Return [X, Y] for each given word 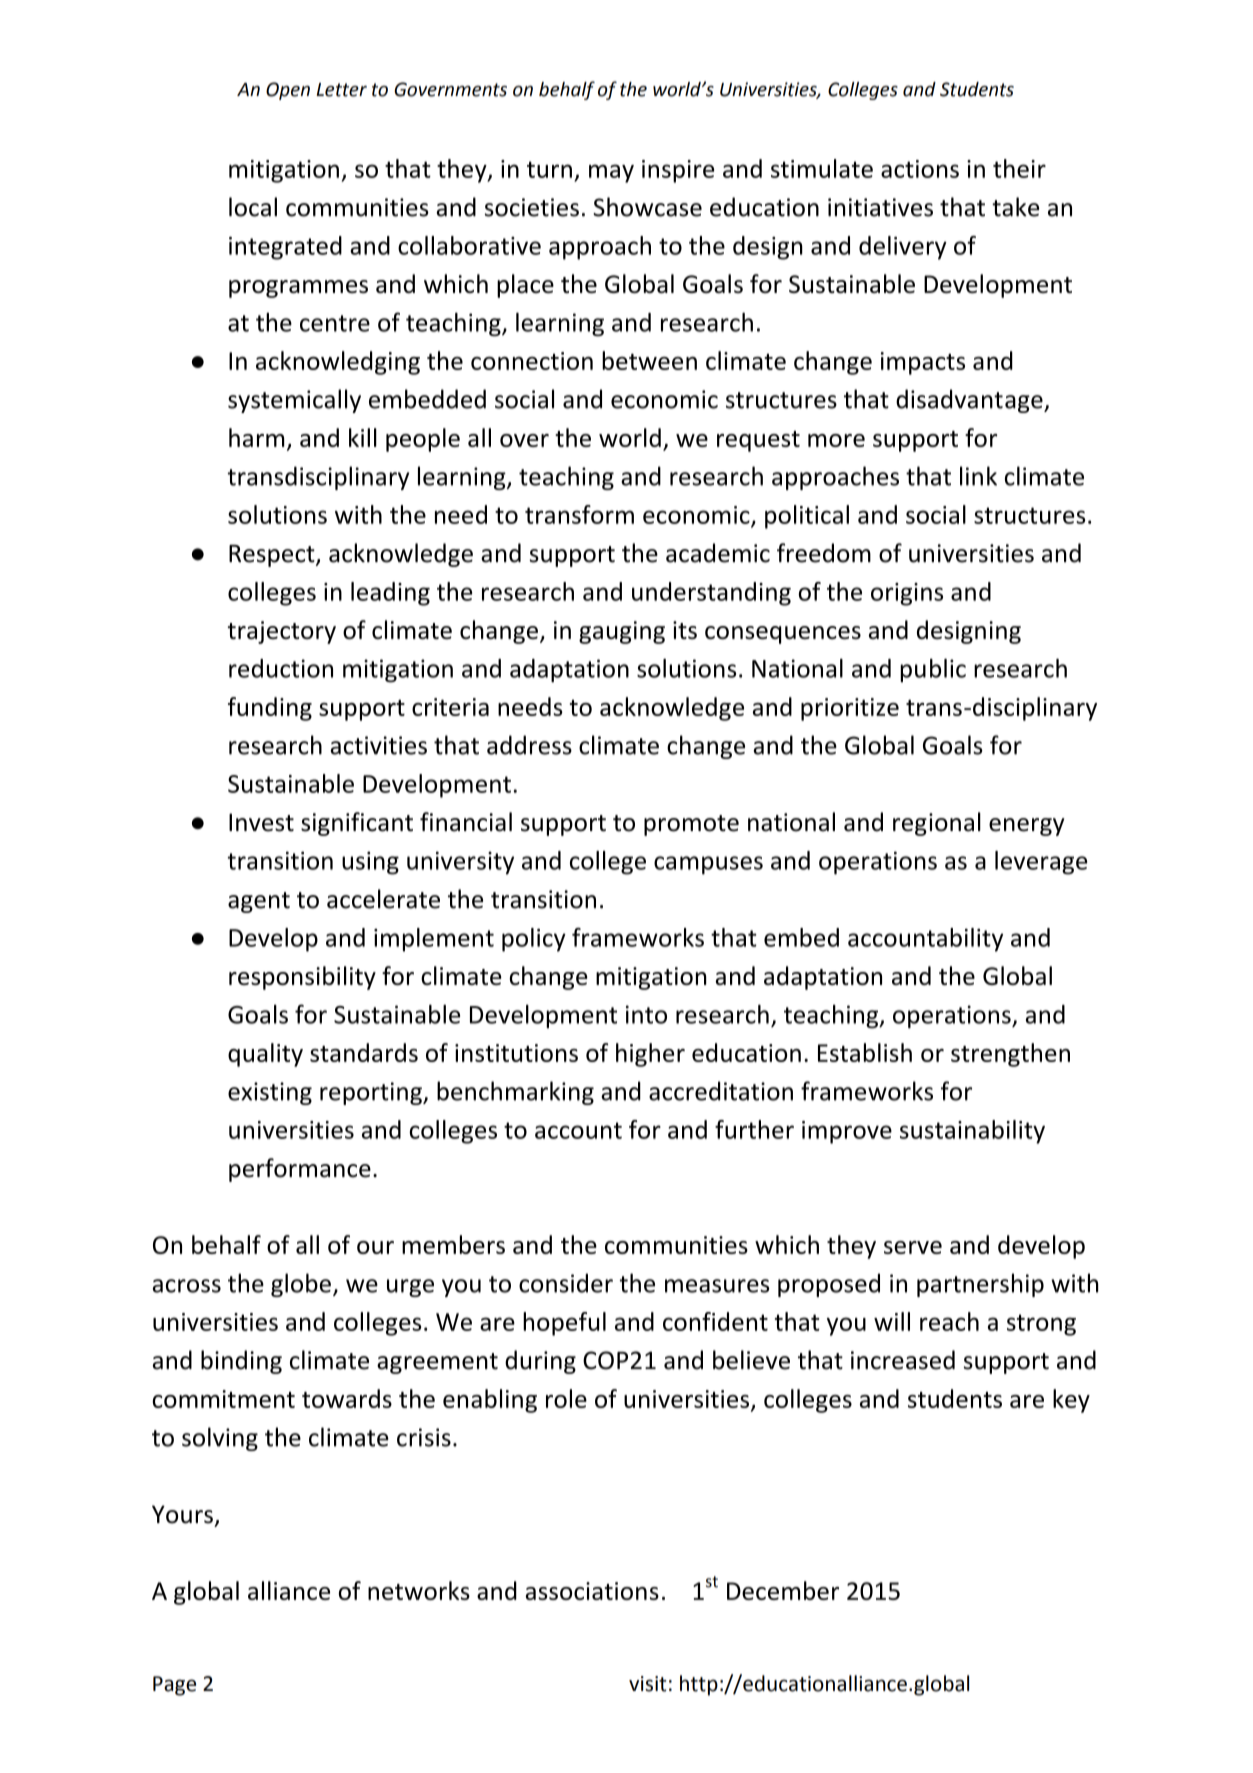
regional [937, 824]
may [611, 173]
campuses [708, 865]
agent [259, 902]
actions [920, 169]
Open [288, 91]
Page [174, 1686]
